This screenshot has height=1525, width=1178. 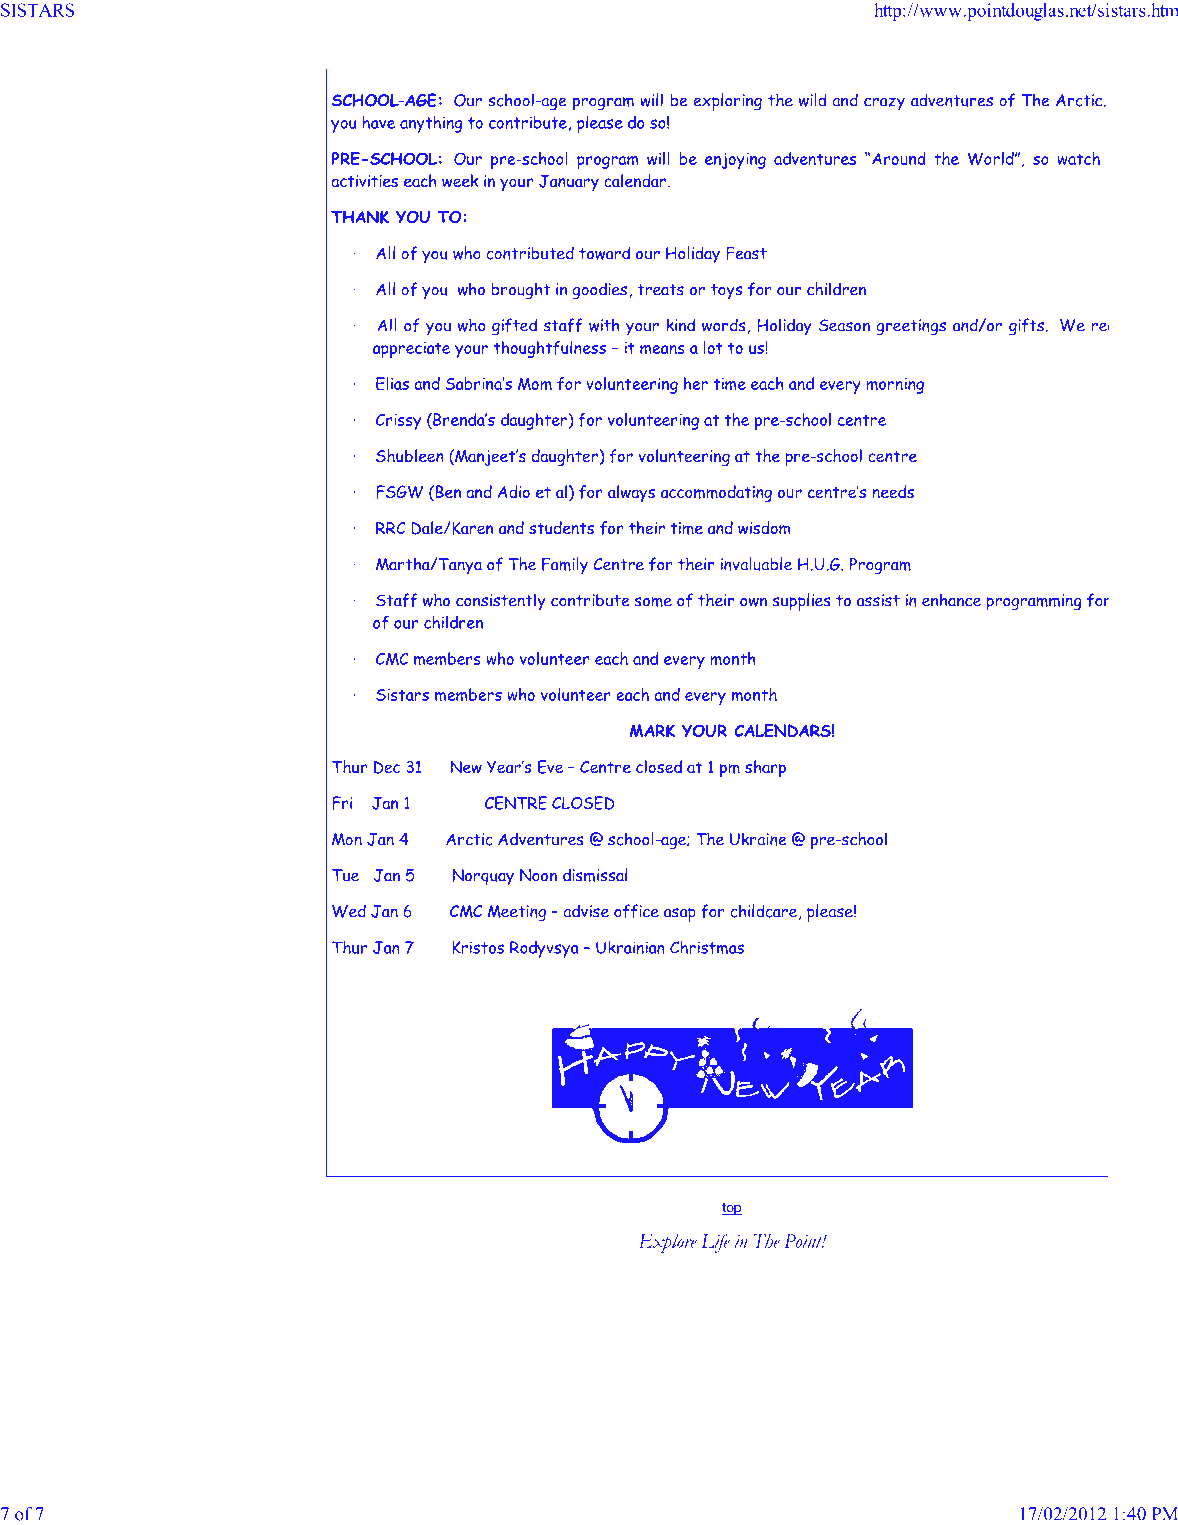 I want to click on top, so click(x=732, y=1209).
